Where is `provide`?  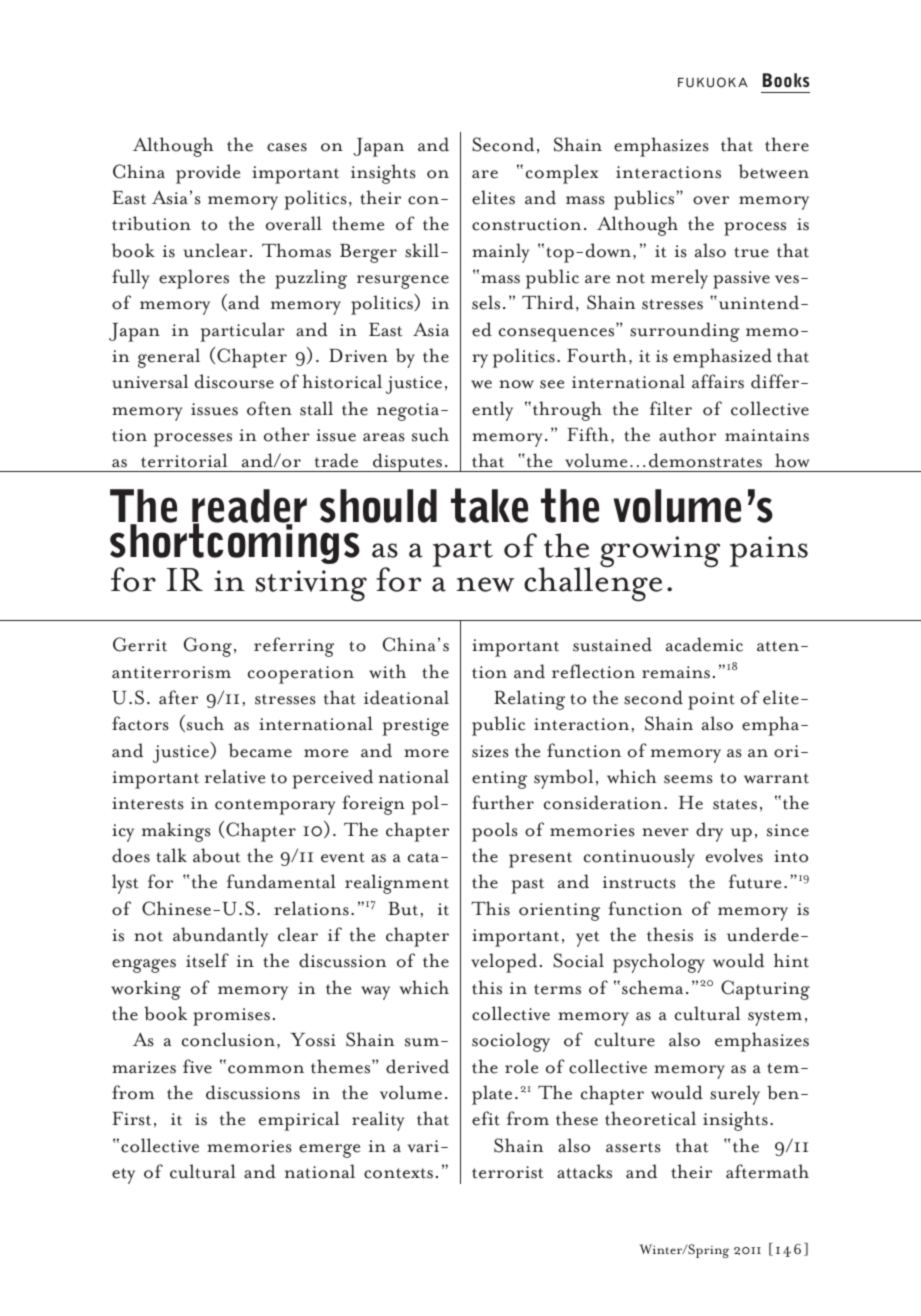
provide is located at coordinates (208, 174).
